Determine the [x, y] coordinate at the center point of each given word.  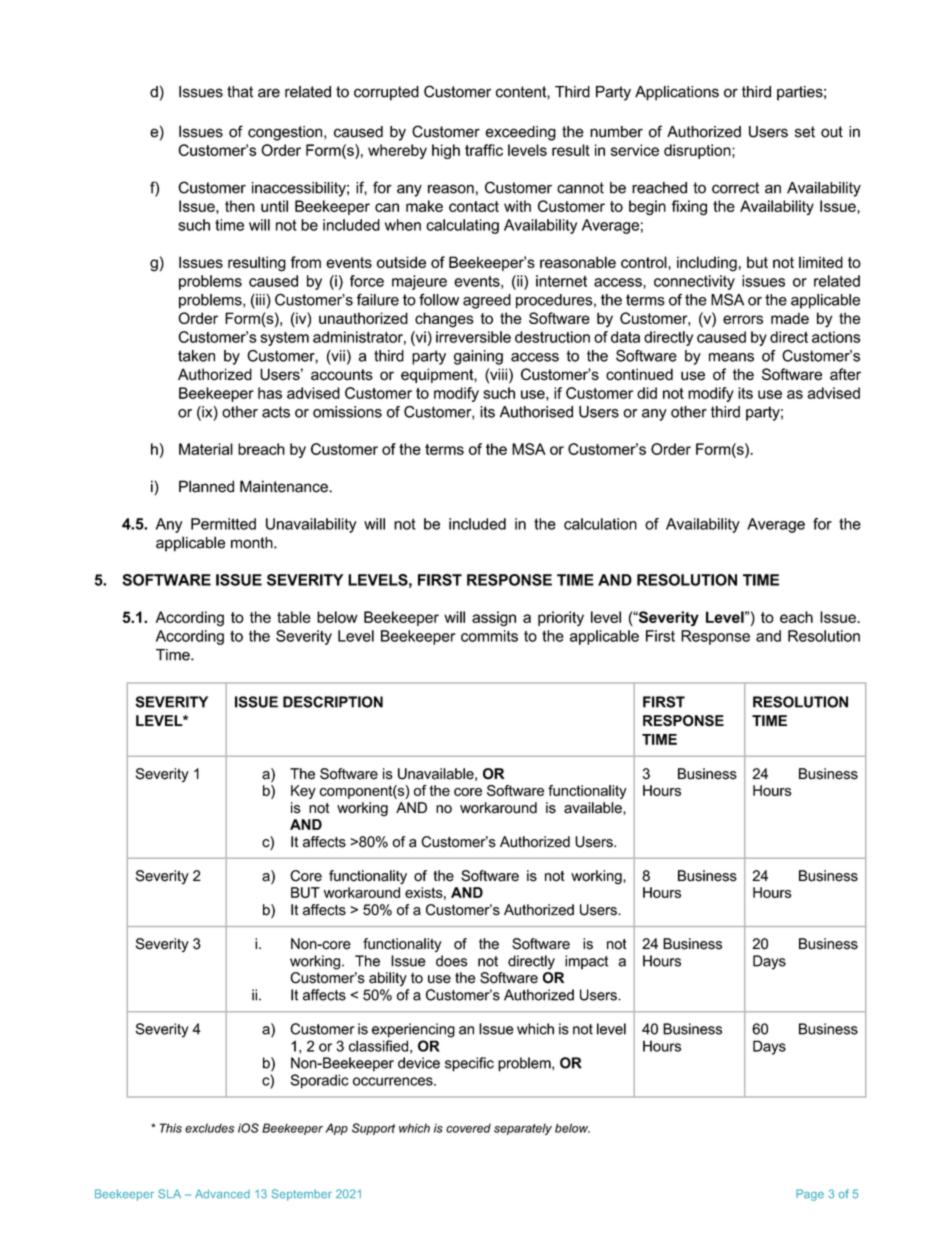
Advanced [222, 1194]
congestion [286, 133]
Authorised [536, 412]
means [731, 357]
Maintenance [285, 486]
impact [586, 962]
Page [810, 1195]
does [451, 961]
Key [303, 792]
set [805, 132]
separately [523, 1129]
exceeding [521, 133]
